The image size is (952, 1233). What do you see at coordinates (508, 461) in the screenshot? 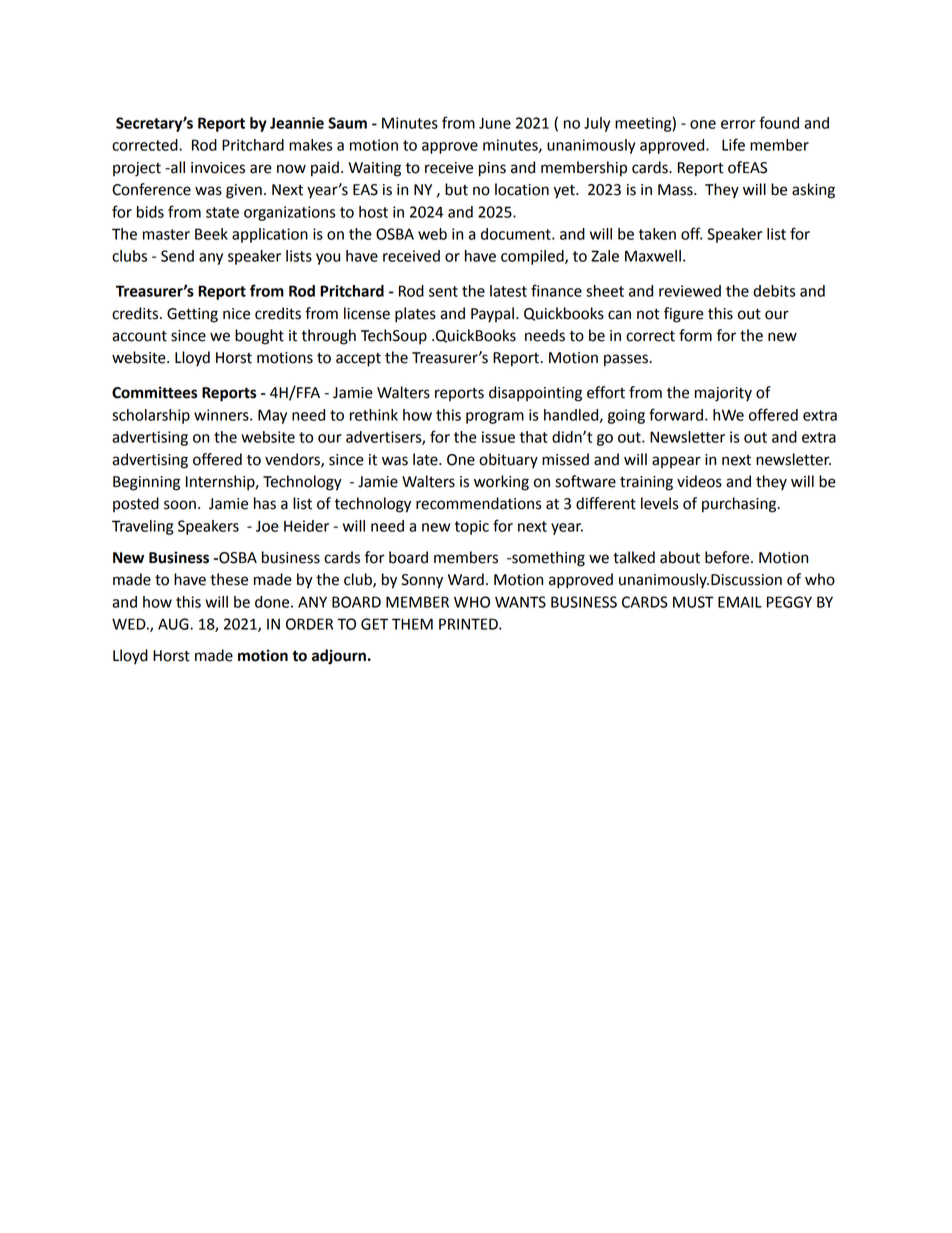
I see `obituary` at bounding box center [508, 461].
